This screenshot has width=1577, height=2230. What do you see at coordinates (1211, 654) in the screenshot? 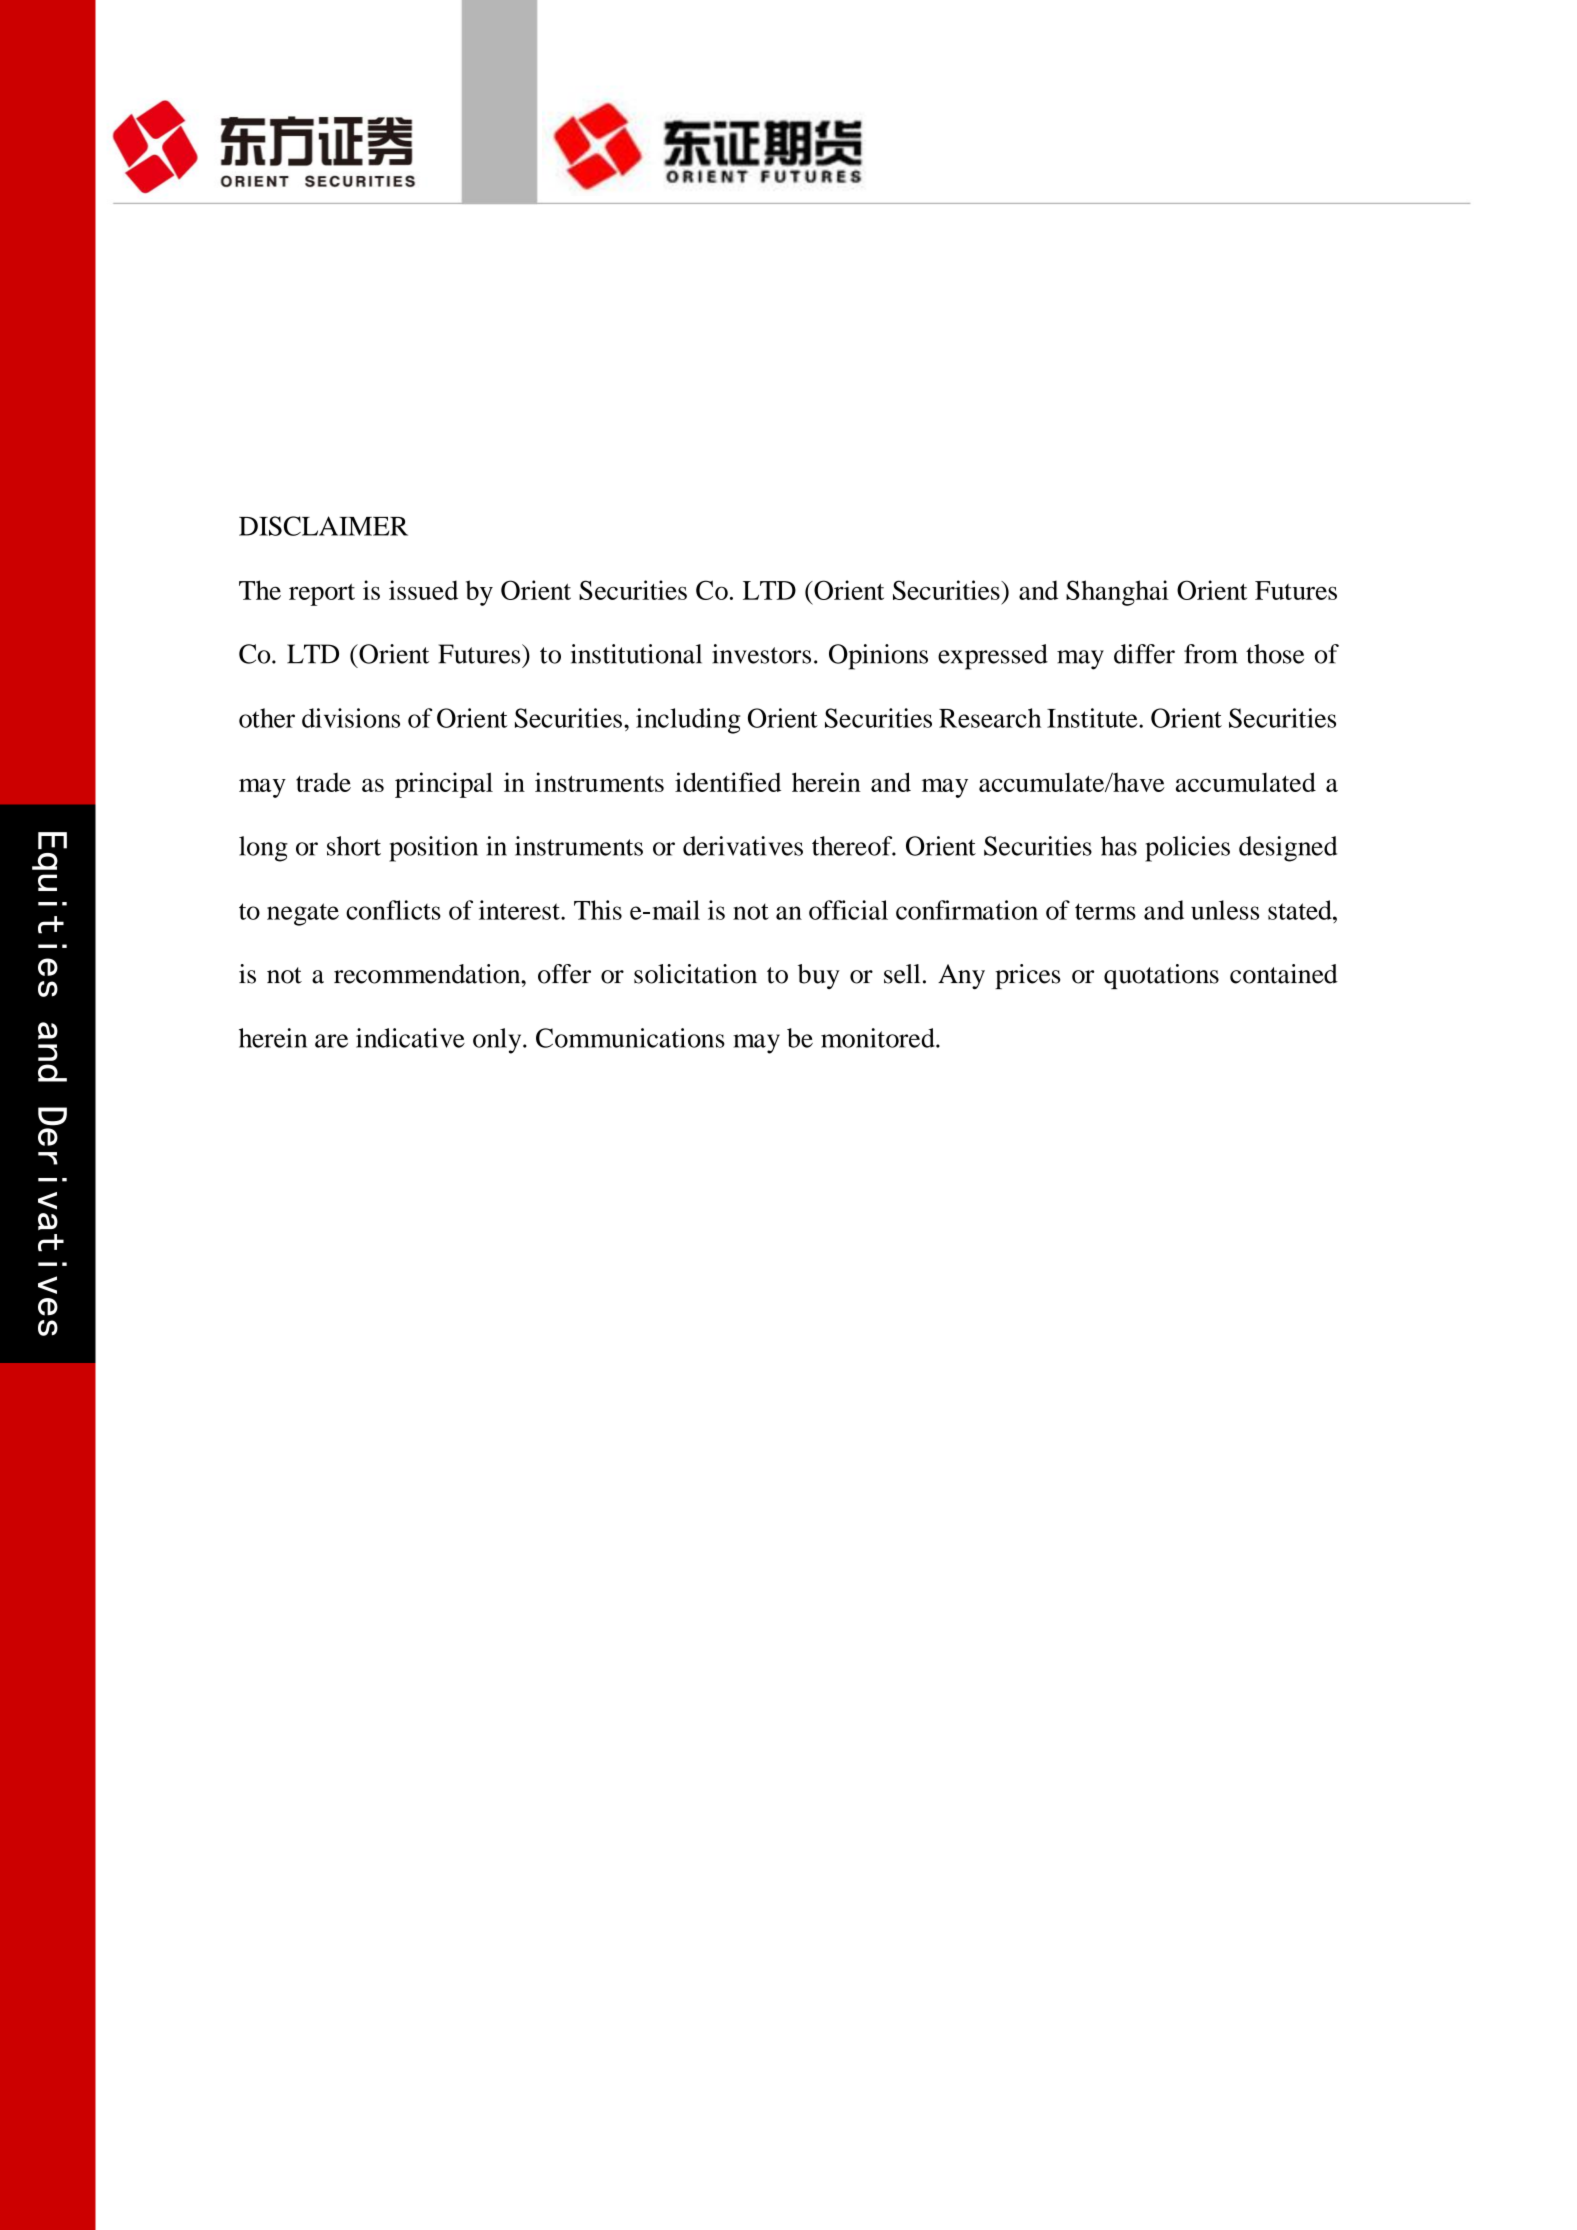
I see `from` at bounding box center [1211, 654].
